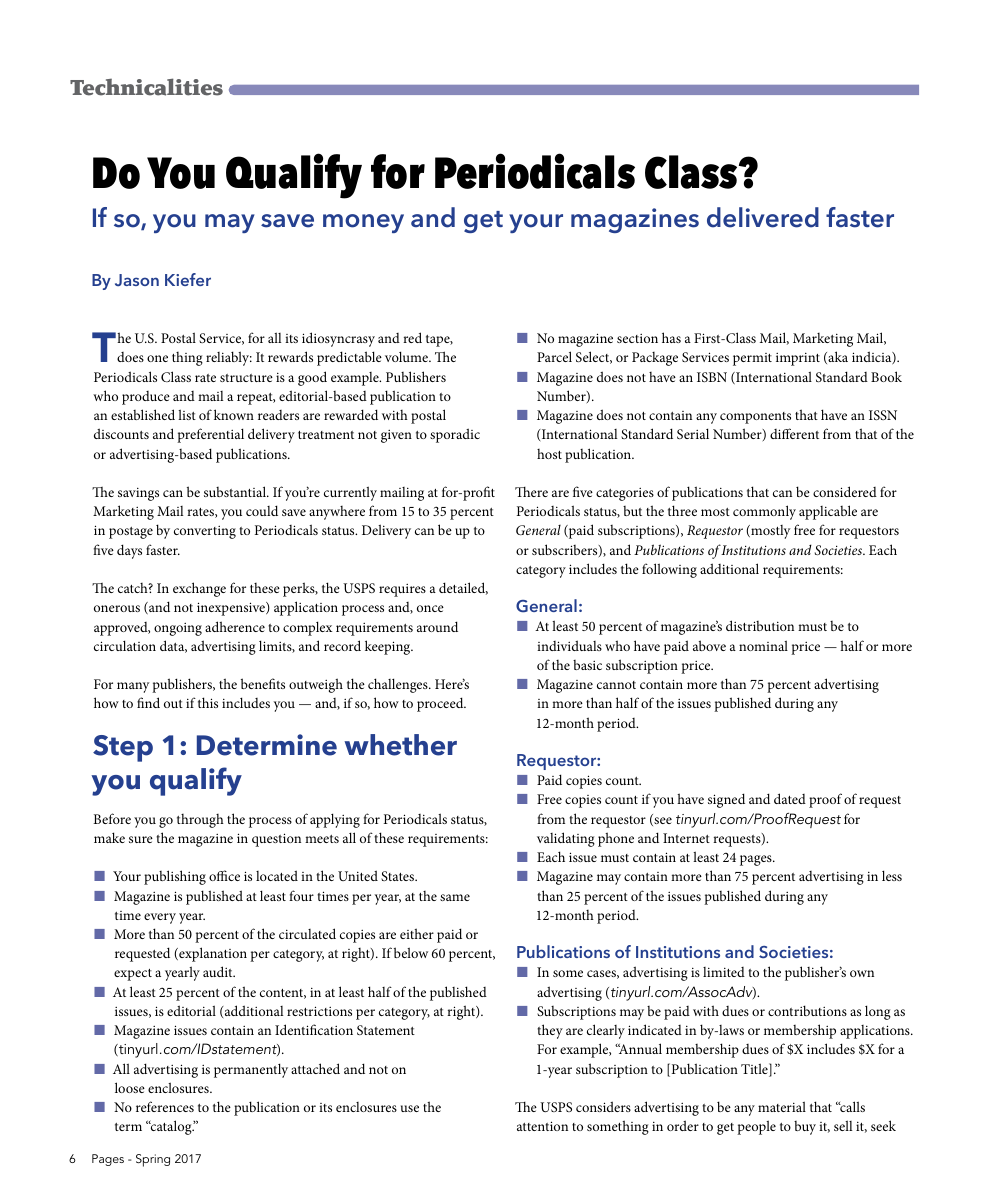 The image size is (996, 1204). I want to click on distribution, so click(760, 625).
